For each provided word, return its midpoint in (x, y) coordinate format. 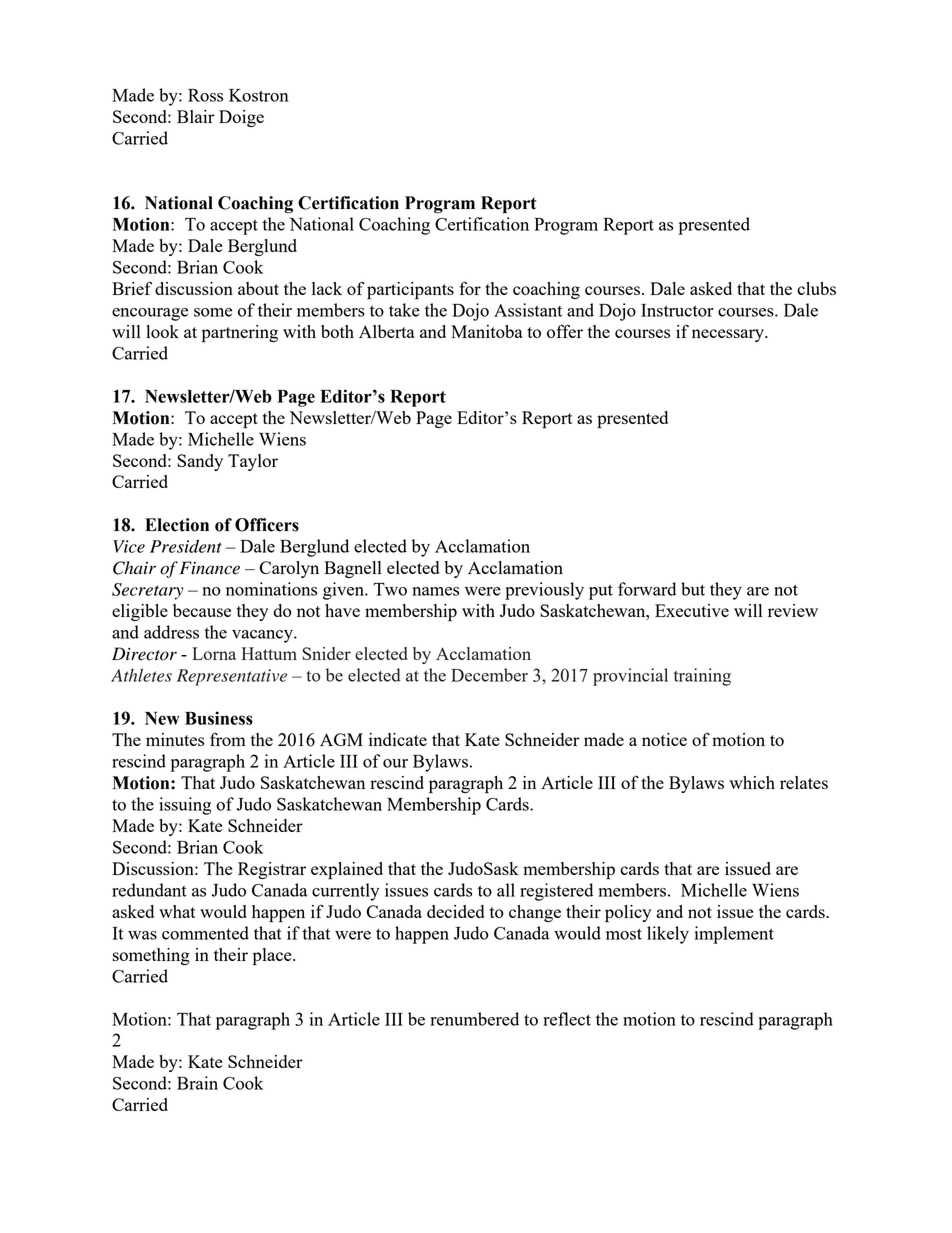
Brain (197, 1083)
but (693, 589)
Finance (210, 568)
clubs (816, 288)
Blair (195, 116)
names (435, 591)
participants (410, 291)
